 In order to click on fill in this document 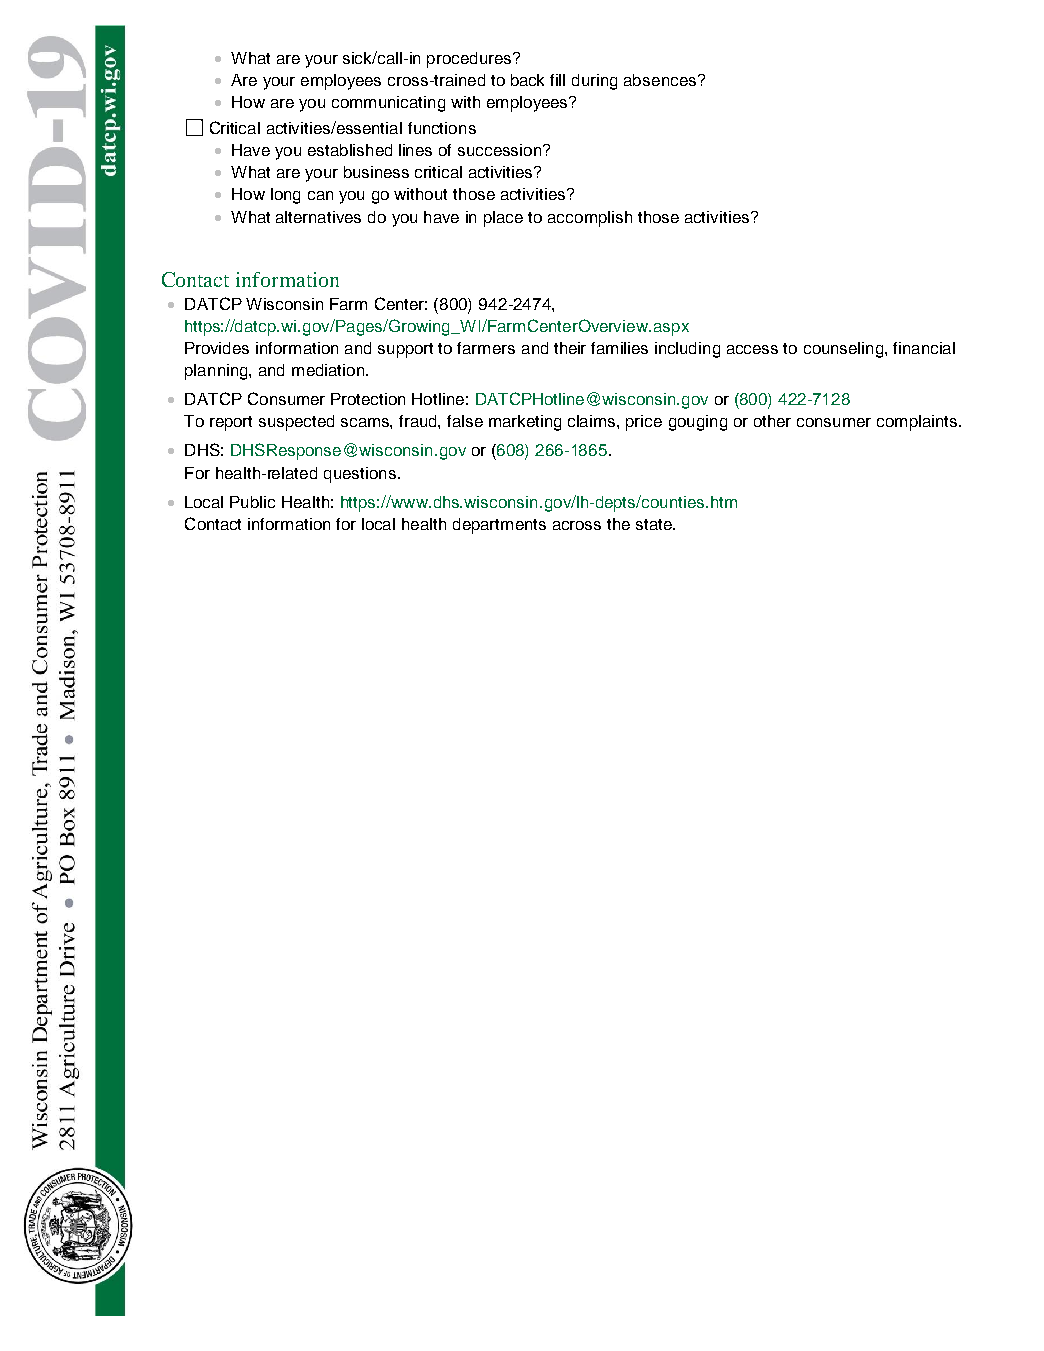, I will do `click(557, 80)`.
